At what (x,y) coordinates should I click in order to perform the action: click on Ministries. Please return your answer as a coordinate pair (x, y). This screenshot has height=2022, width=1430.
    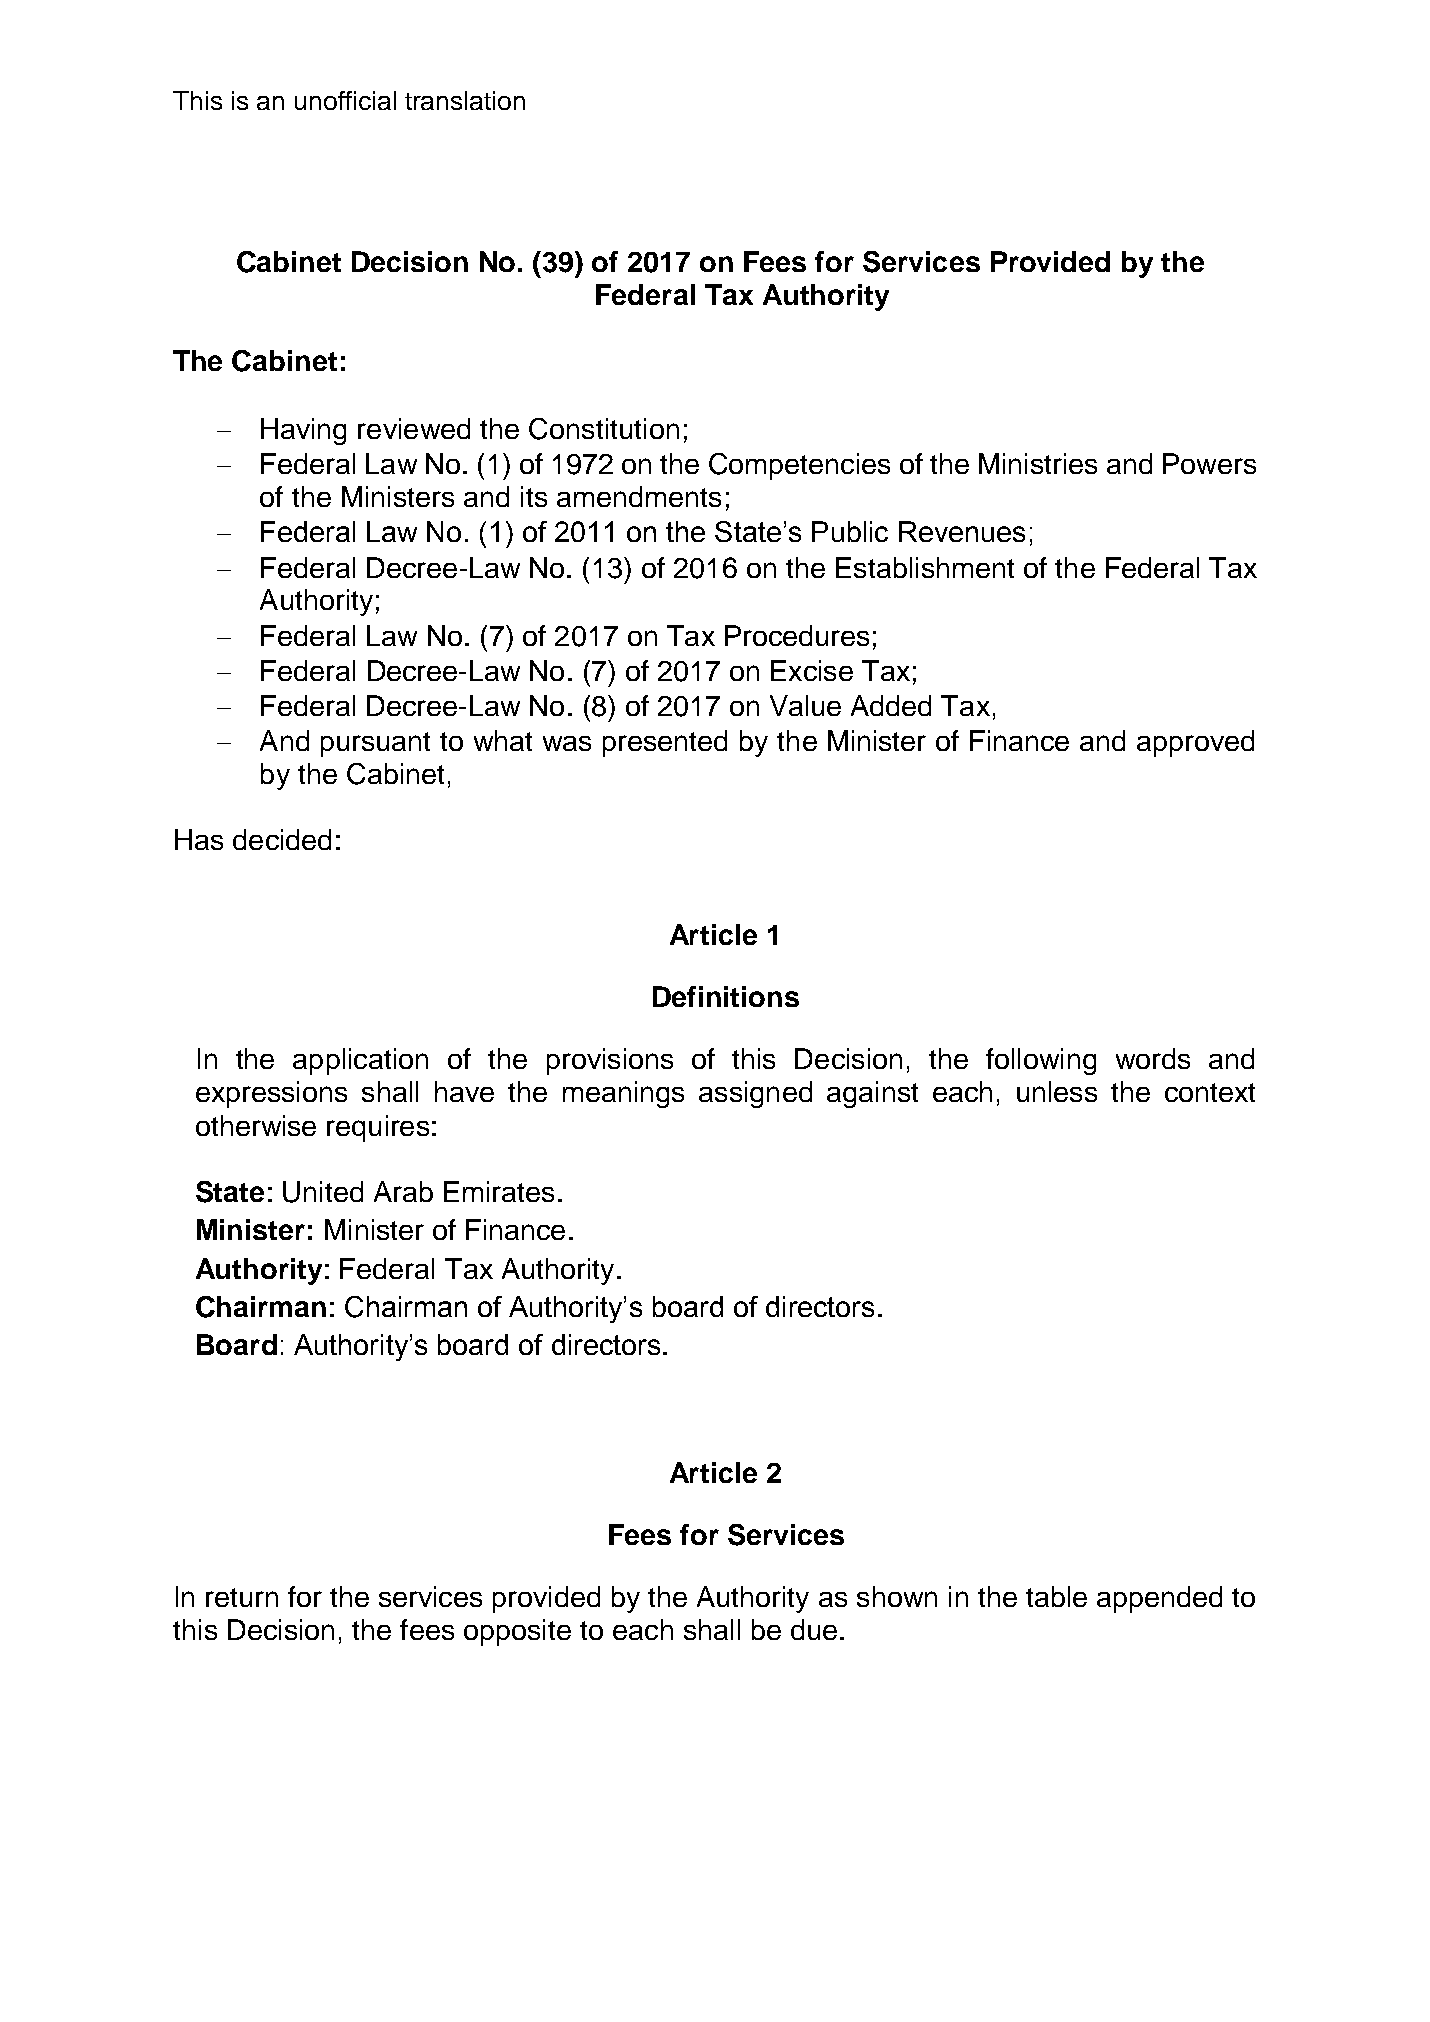
    Looking at the image, I should click on (1038, 463).
